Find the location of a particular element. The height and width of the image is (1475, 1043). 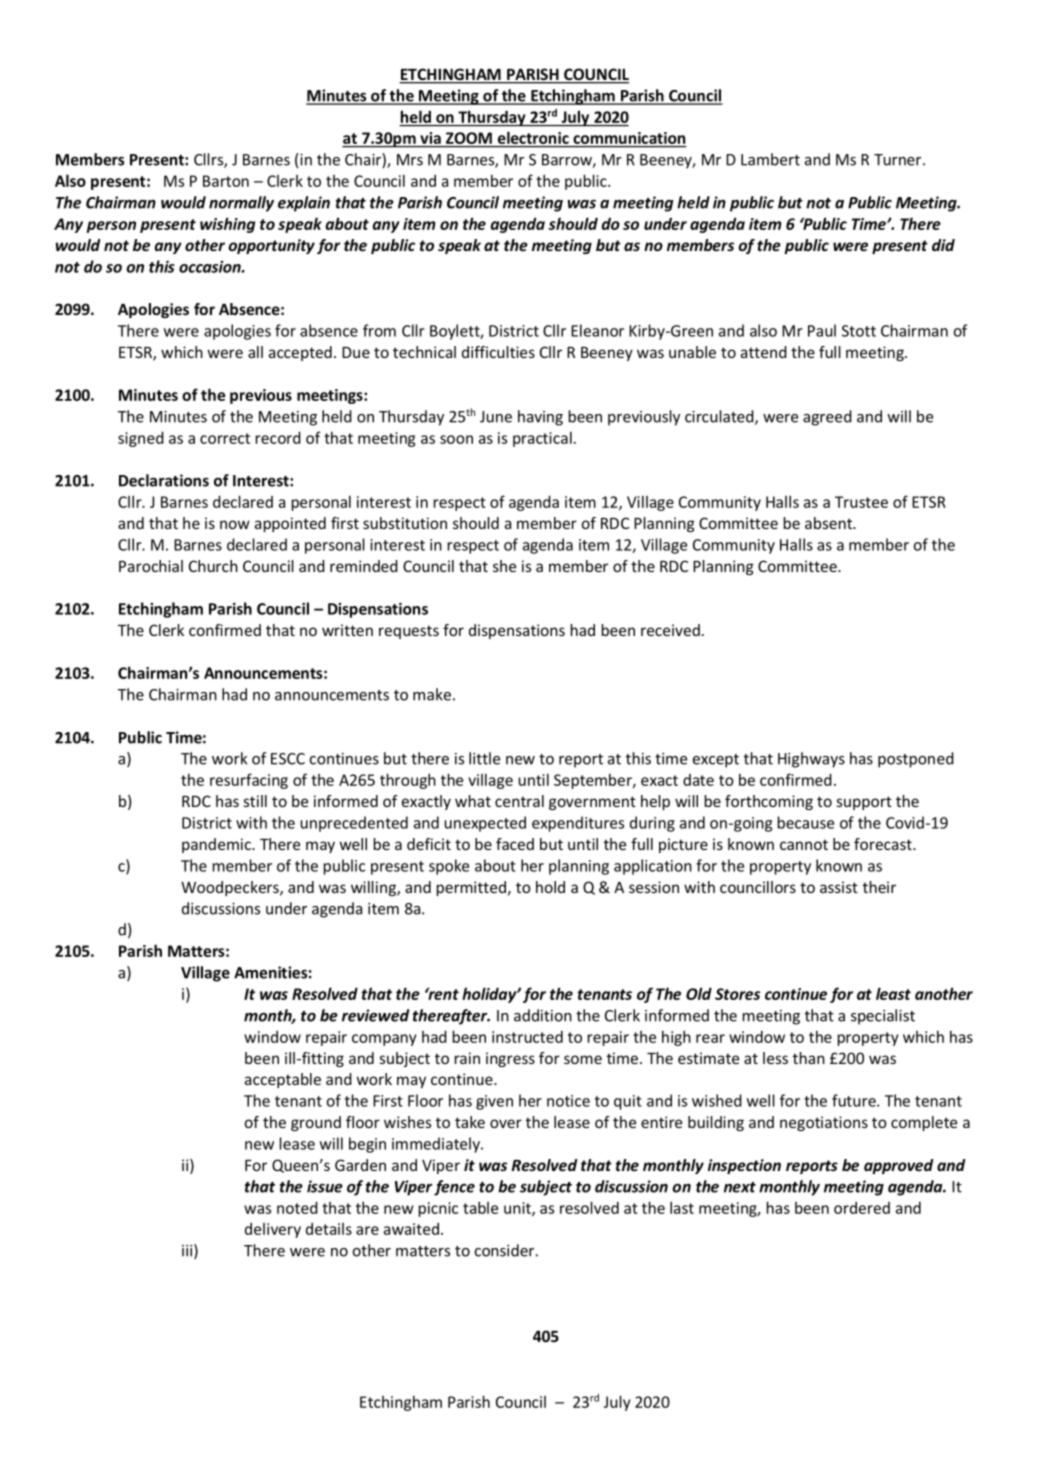

delivery is located at coordinates (273, 1230).
